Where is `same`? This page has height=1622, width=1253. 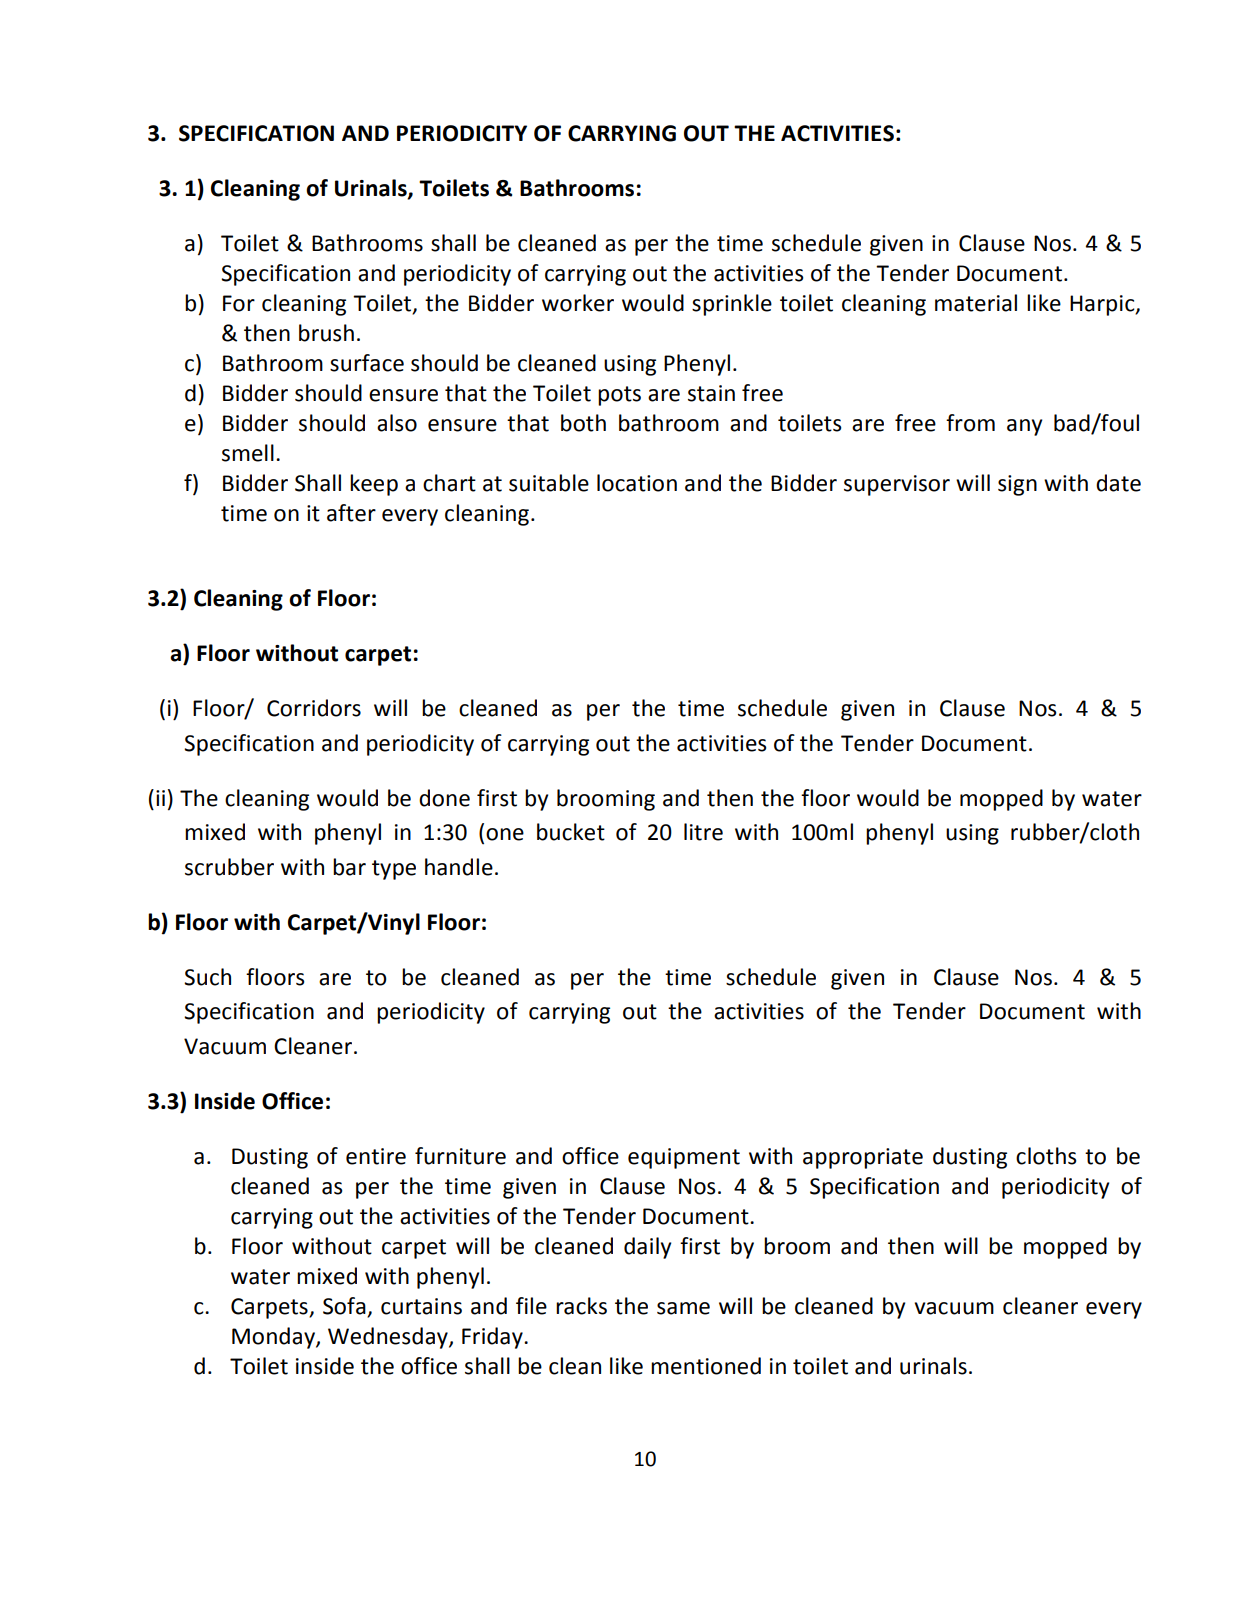 same is located at coordinates (683, 1308).
